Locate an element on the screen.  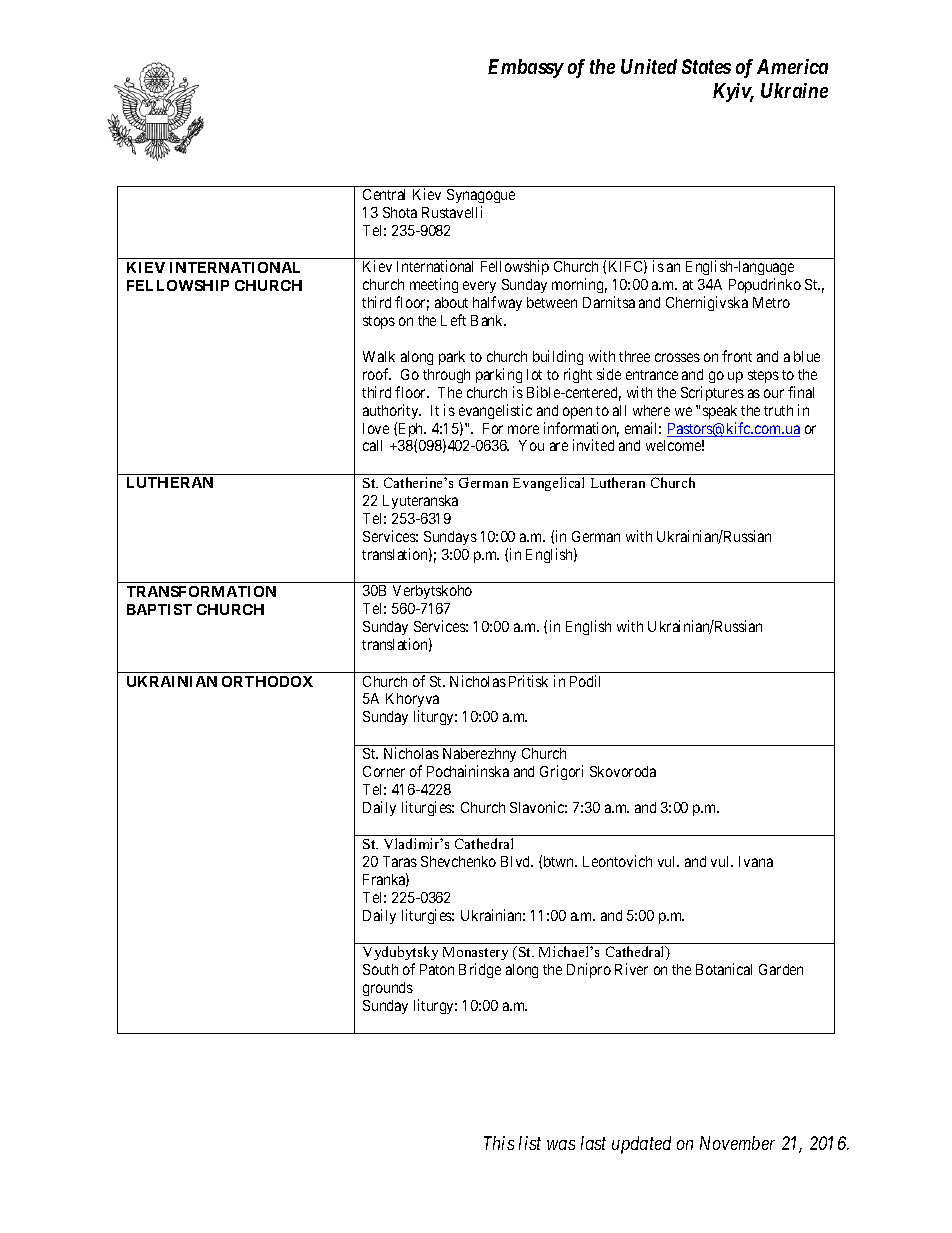
speak is located at coordinates (720, 412).
